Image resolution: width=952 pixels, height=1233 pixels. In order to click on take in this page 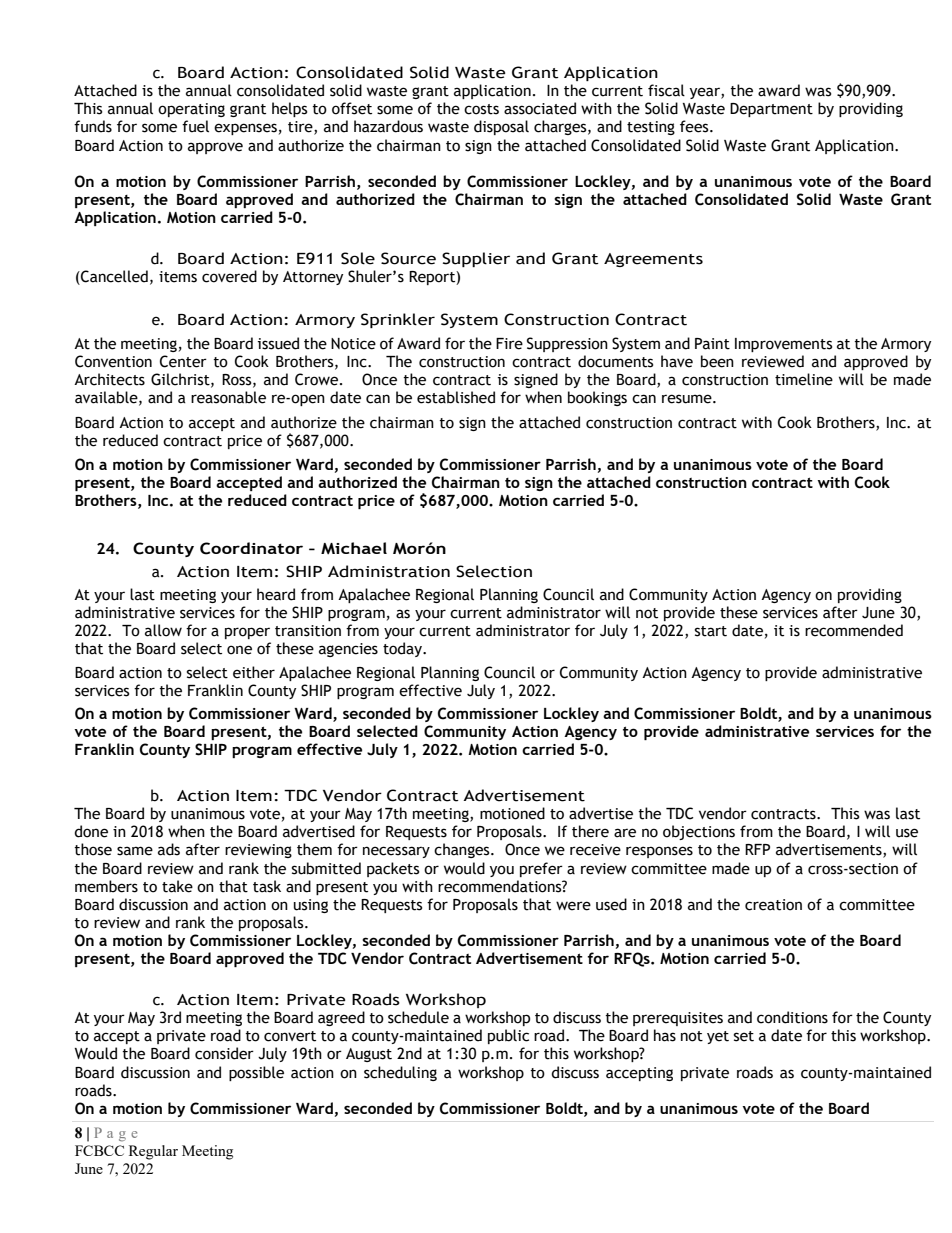, I will do `click(177, 886)`.
